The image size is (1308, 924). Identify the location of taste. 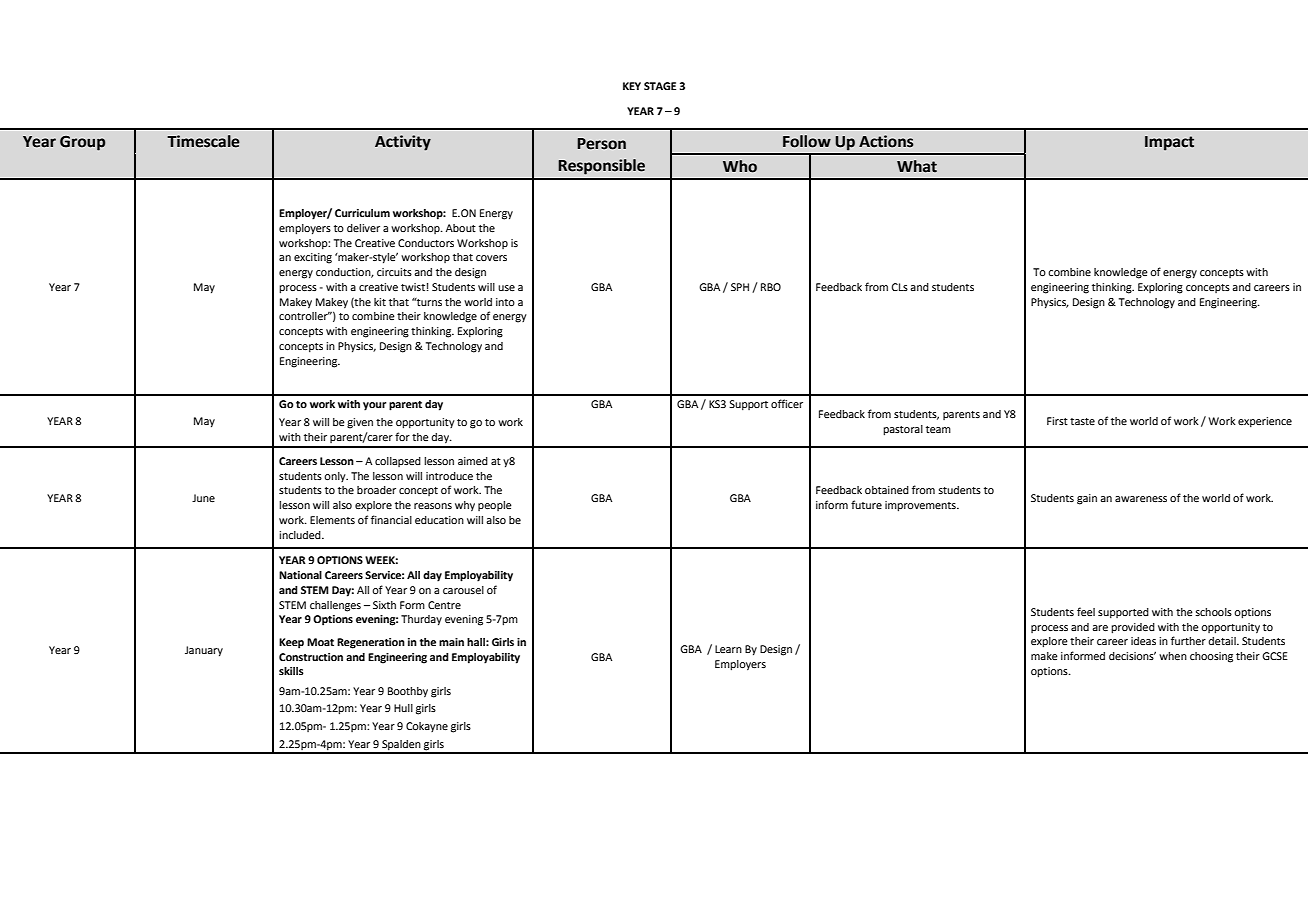
(1082, 421).
